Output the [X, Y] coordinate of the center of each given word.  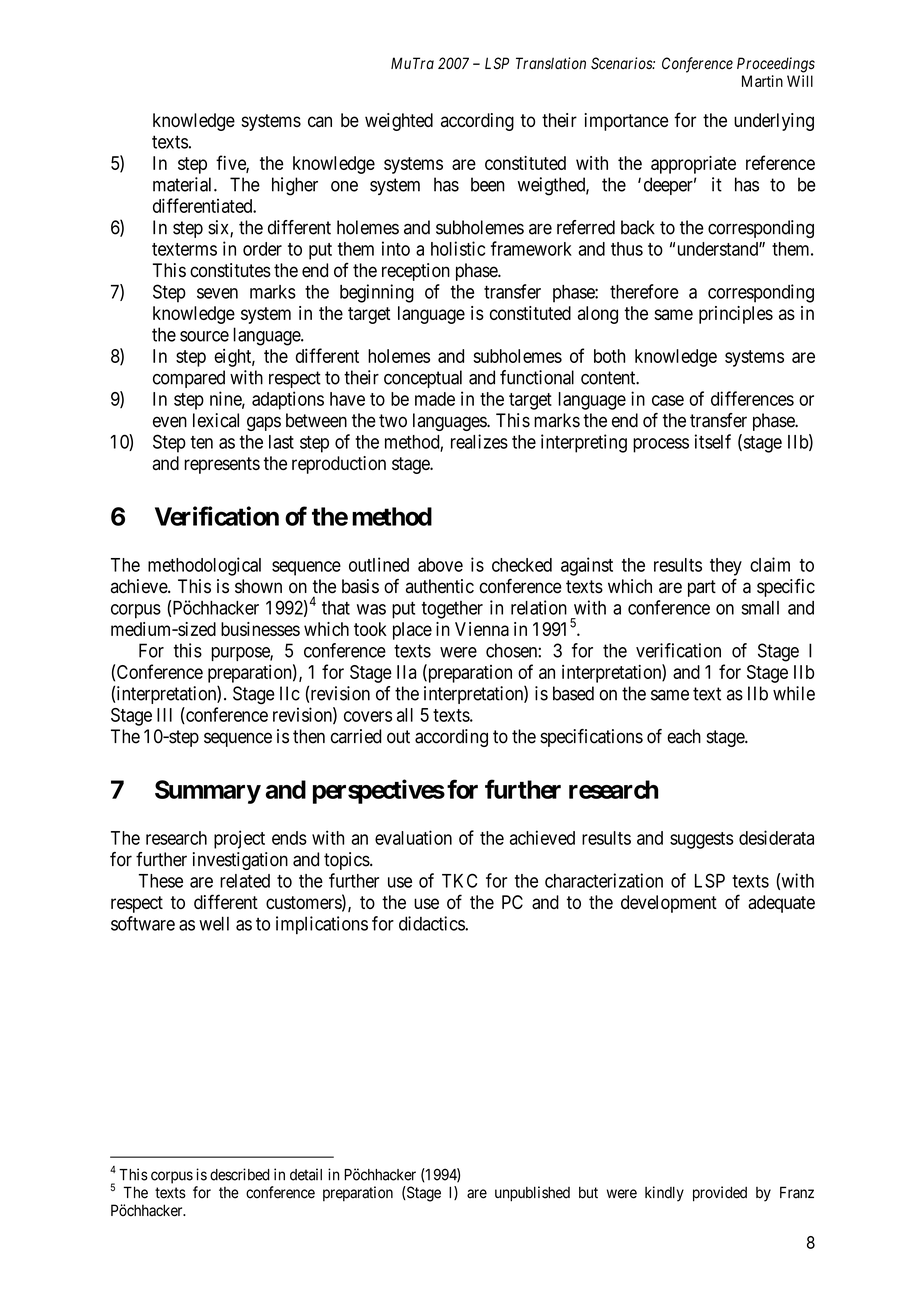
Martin [762, 81]
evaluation [413, 837]
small [760, 608]
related [245, 881]
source [204, 336]
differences [752, 398]
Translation [551, 63]
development [669, 904]
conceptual [423, 379]
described [240, 1174]
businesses [260, 629]
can [320, 121]
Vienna [482, 629]
